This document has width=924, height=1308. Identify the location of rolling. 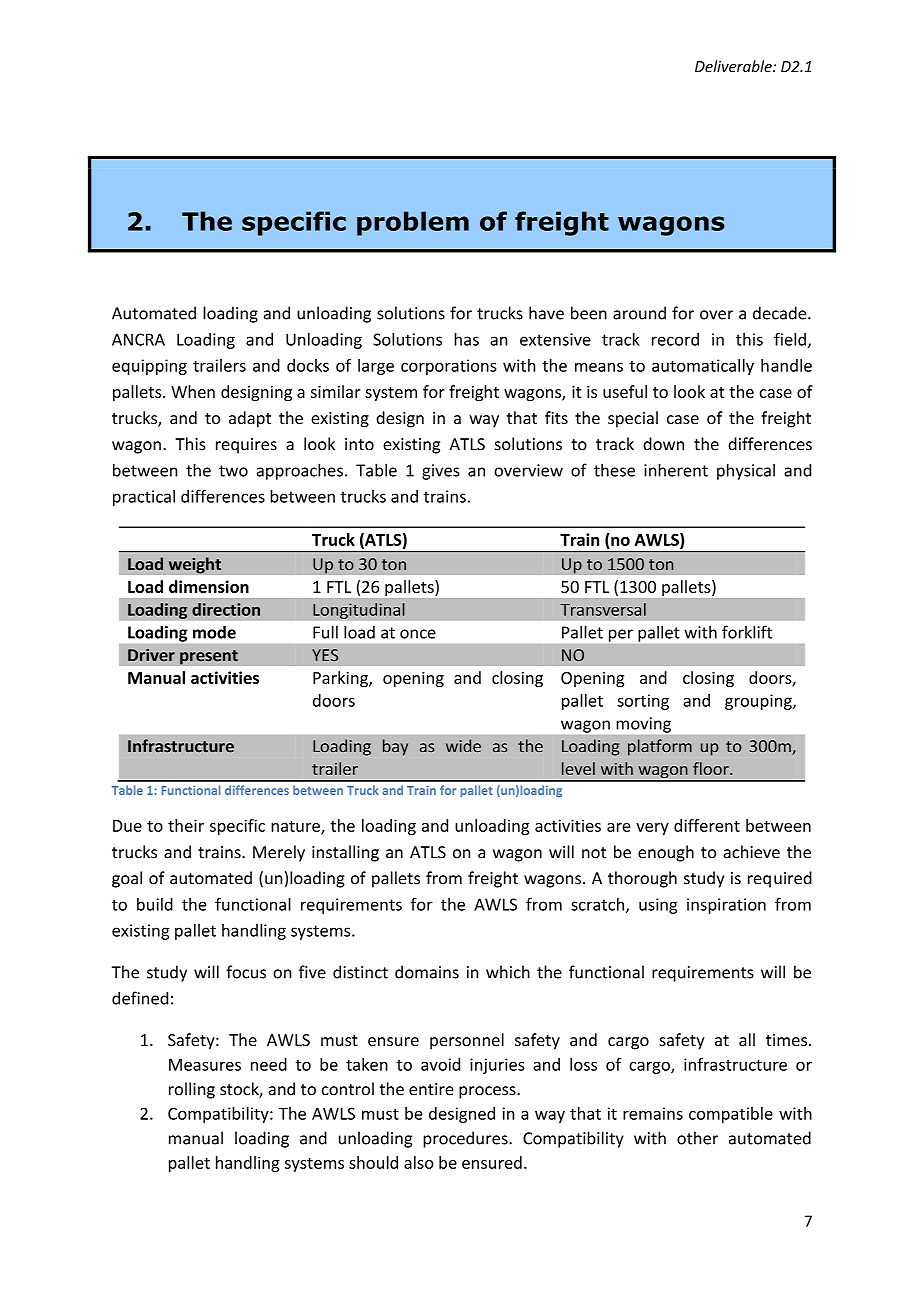
(192, 1090).
